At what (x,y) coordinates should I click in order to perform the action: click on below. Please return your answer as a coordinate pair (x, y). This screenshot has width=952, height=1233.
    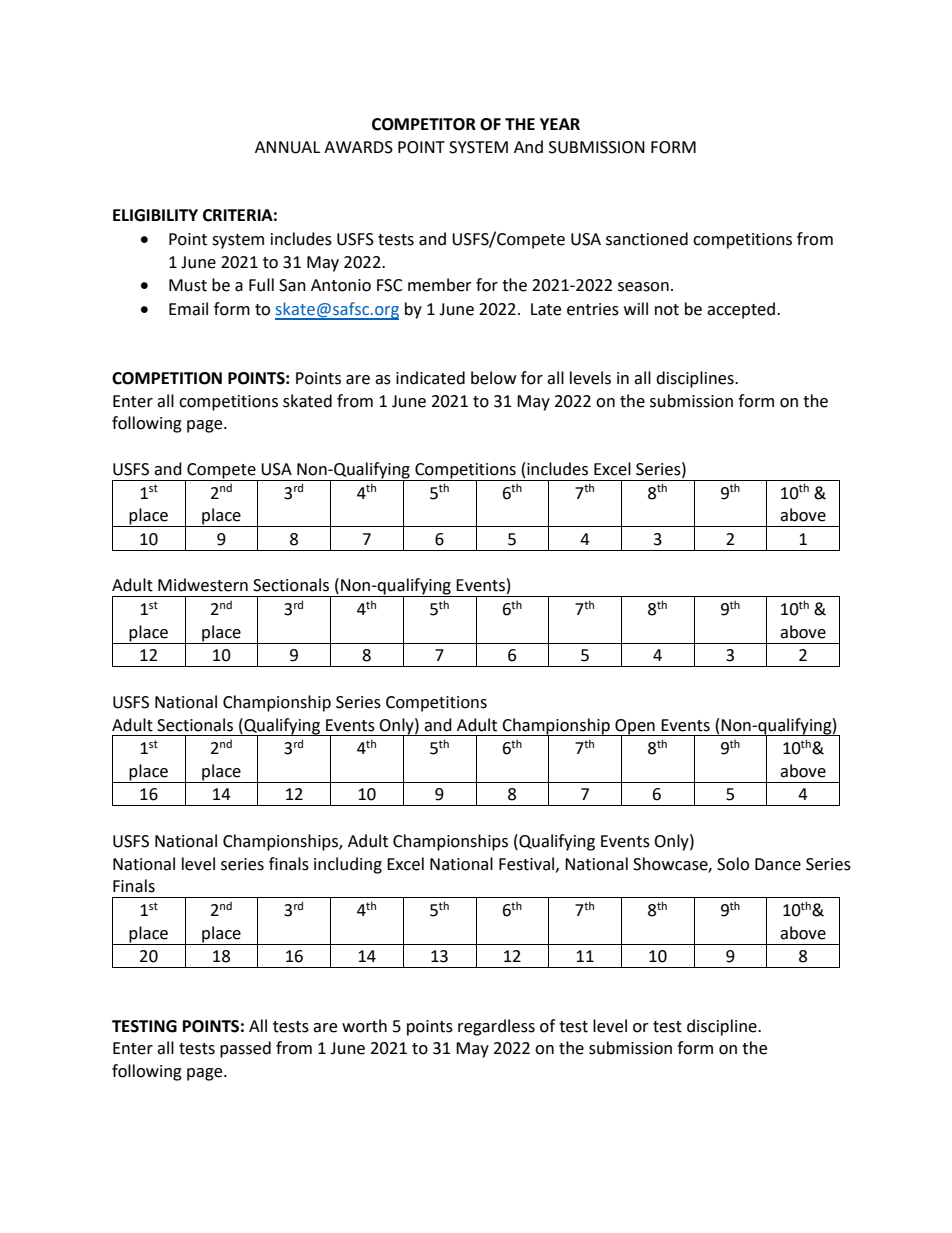
    Looking at the image, I should click on (493, 378).
